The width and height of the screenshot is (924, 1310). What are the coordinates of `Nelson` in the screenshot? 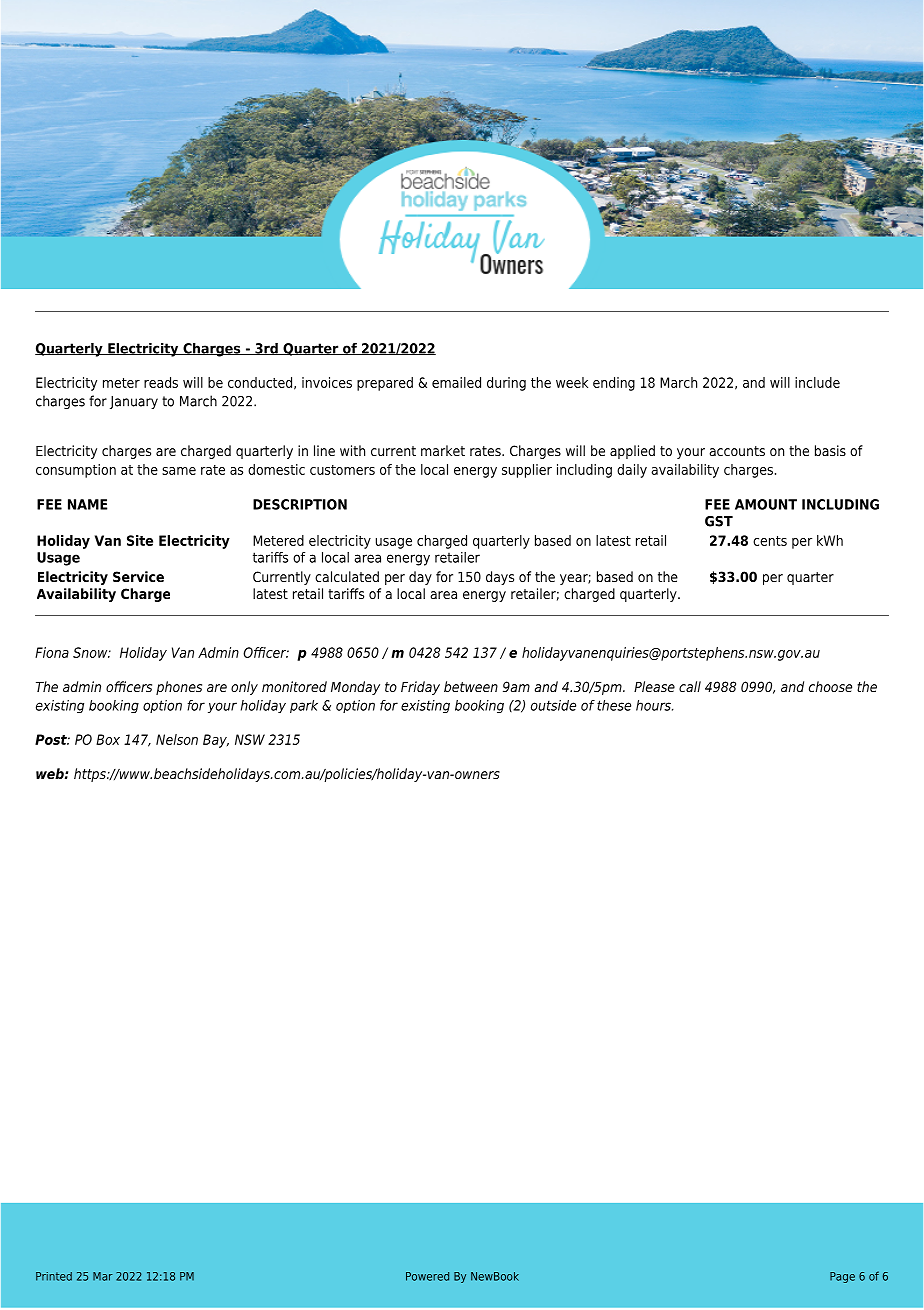 It's located at (177, 739).
